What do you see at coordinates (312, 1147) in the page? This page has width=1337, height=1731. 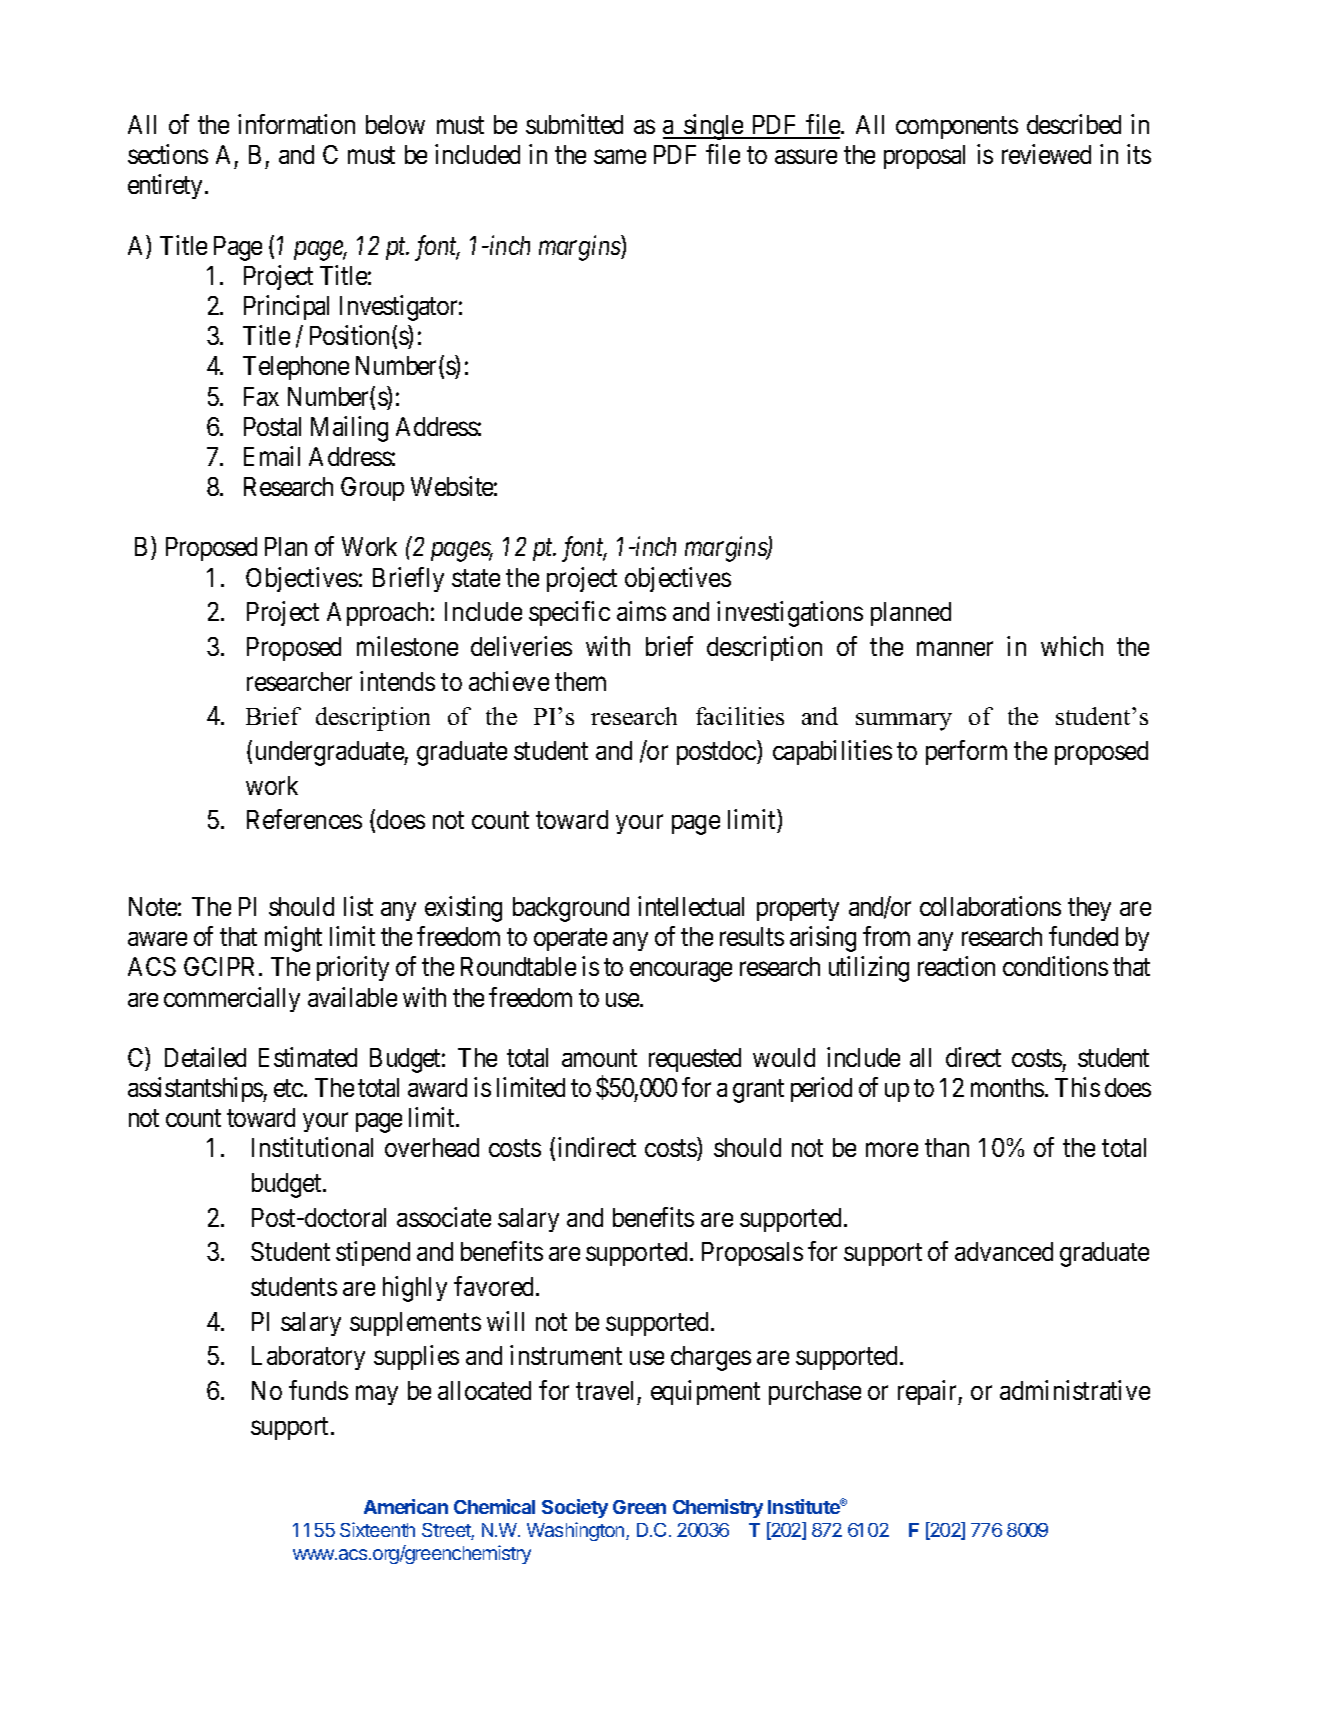 I see `Institutional` at bounding box center [312, 1147].
